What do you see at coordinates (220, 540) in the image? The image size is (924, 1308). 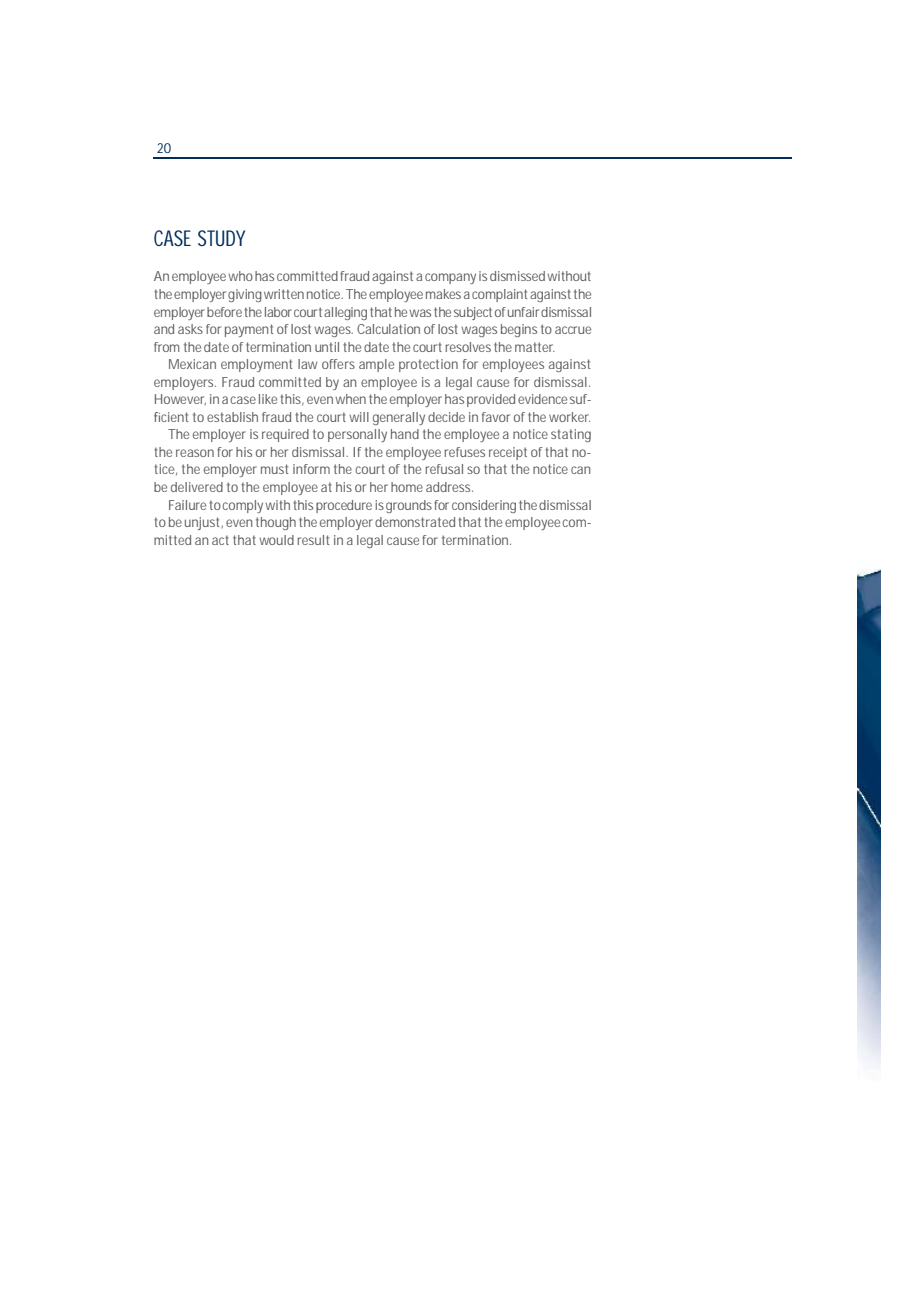 I see `act` at bounding box center [220, 540].
